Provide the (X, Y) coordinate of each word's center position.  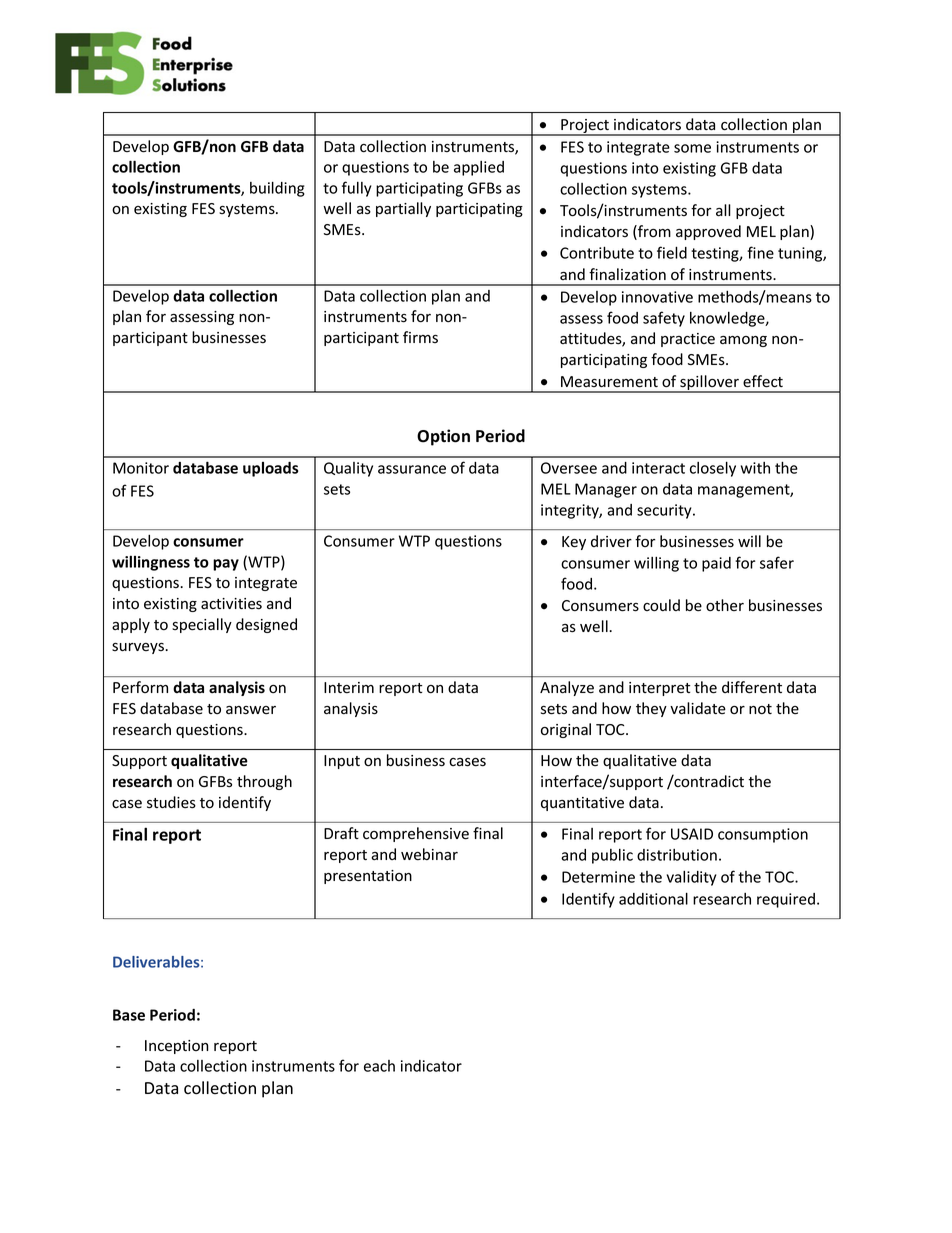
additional (653, 898)
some (692, 148)
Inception (177, 1047)
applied (479, 168)
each (379, 1066)
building (277, 189)
